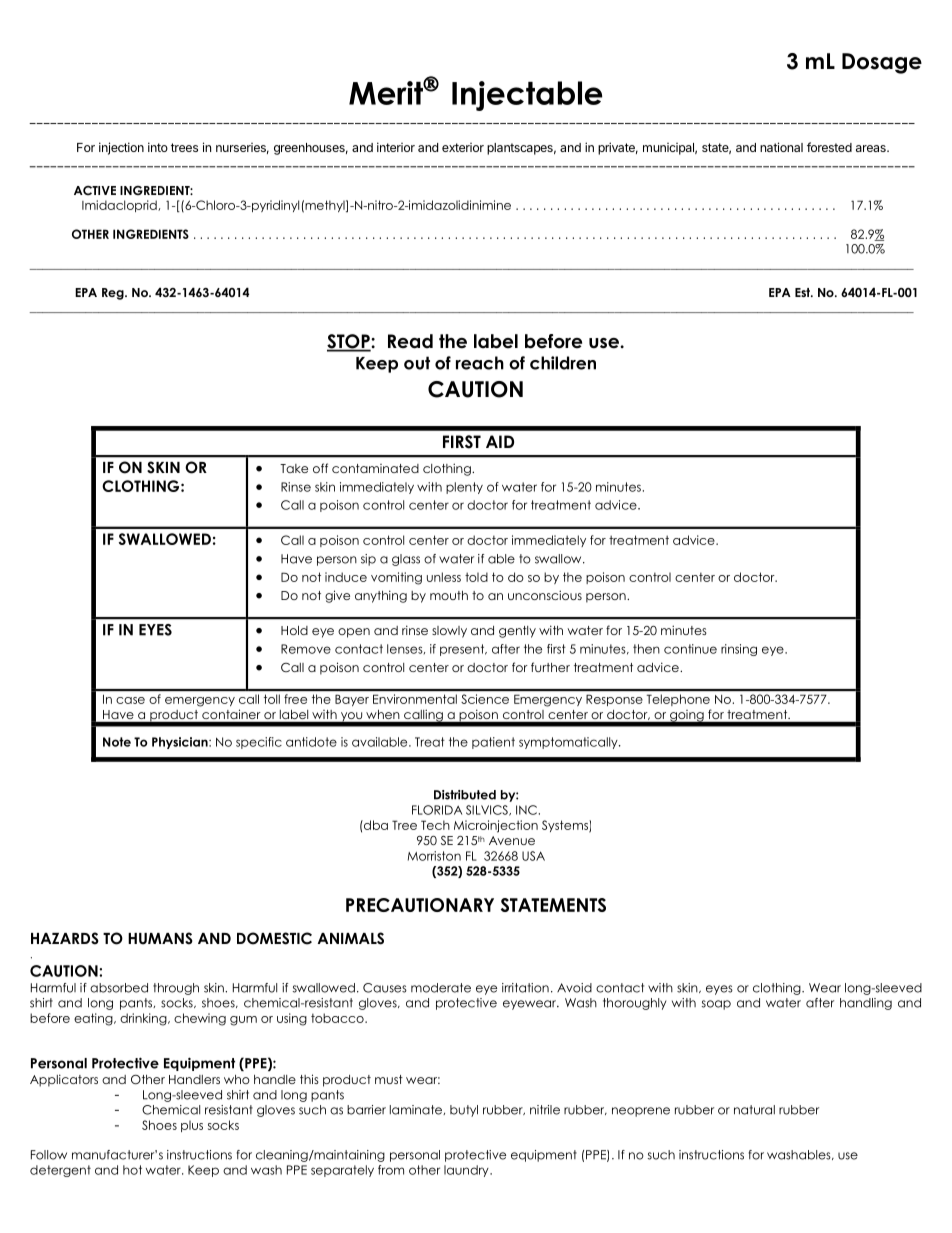 The width and height of the screenshot is (952, 1233). What do you see at coordinates (463, 147) in the screenshot?
I see `exterior` at bounding box center [463, 147].
